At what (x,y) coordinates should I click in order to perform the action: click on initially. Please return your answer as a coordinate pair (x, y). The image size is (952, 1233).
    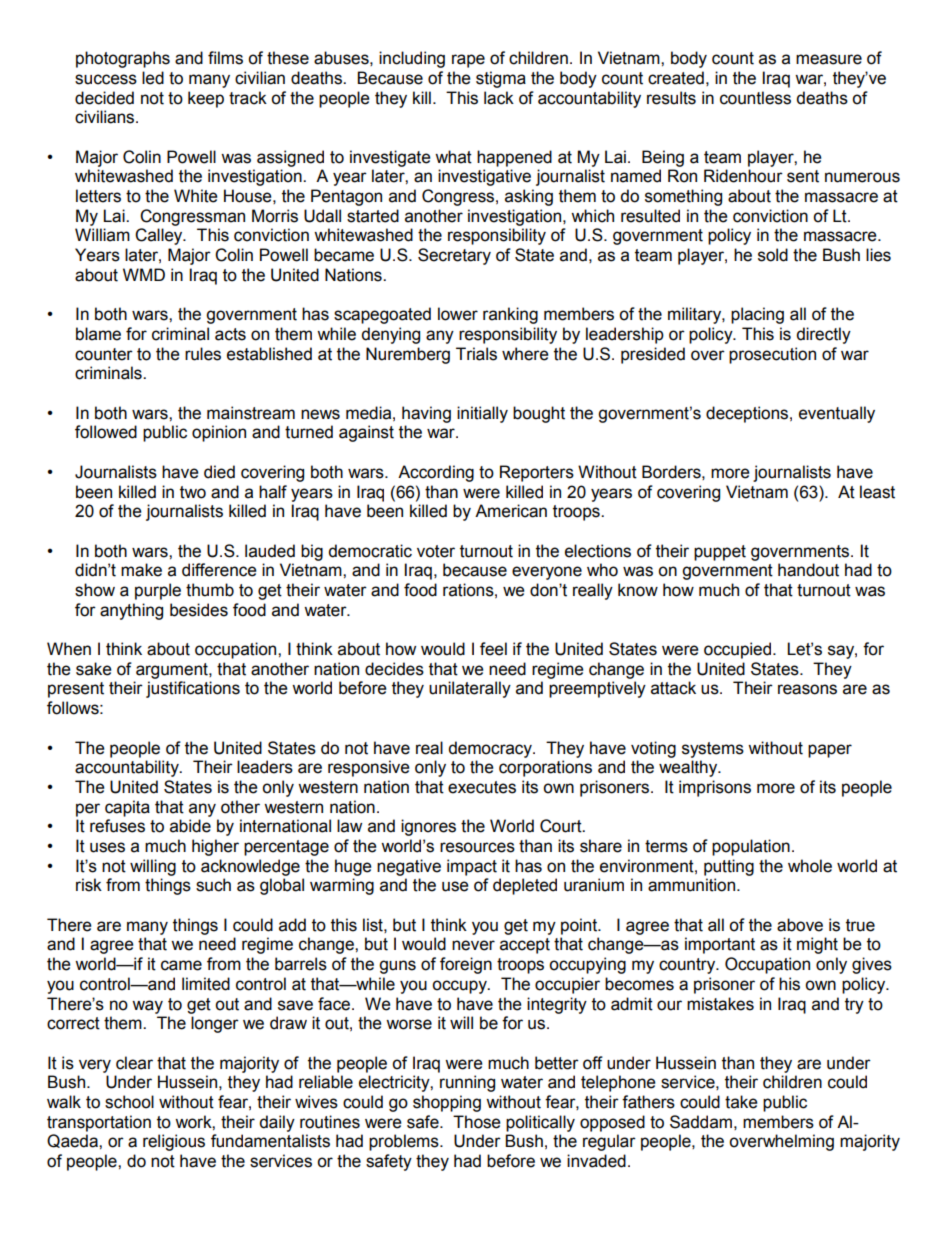
    Looking at the image, I should click on (482, 414).
